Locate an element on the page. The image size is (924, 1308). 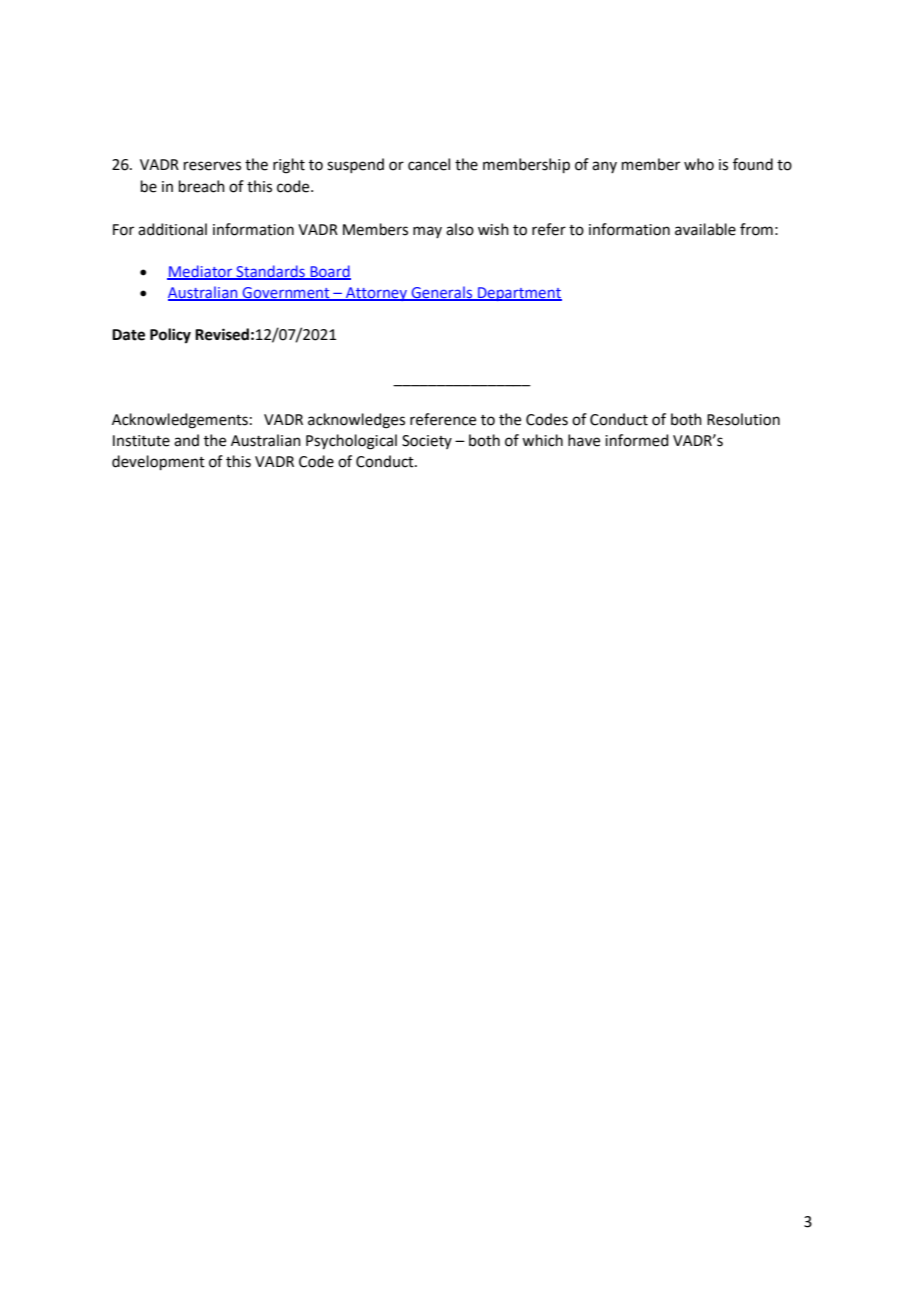
Policy is located at coordinates (170, 336).
